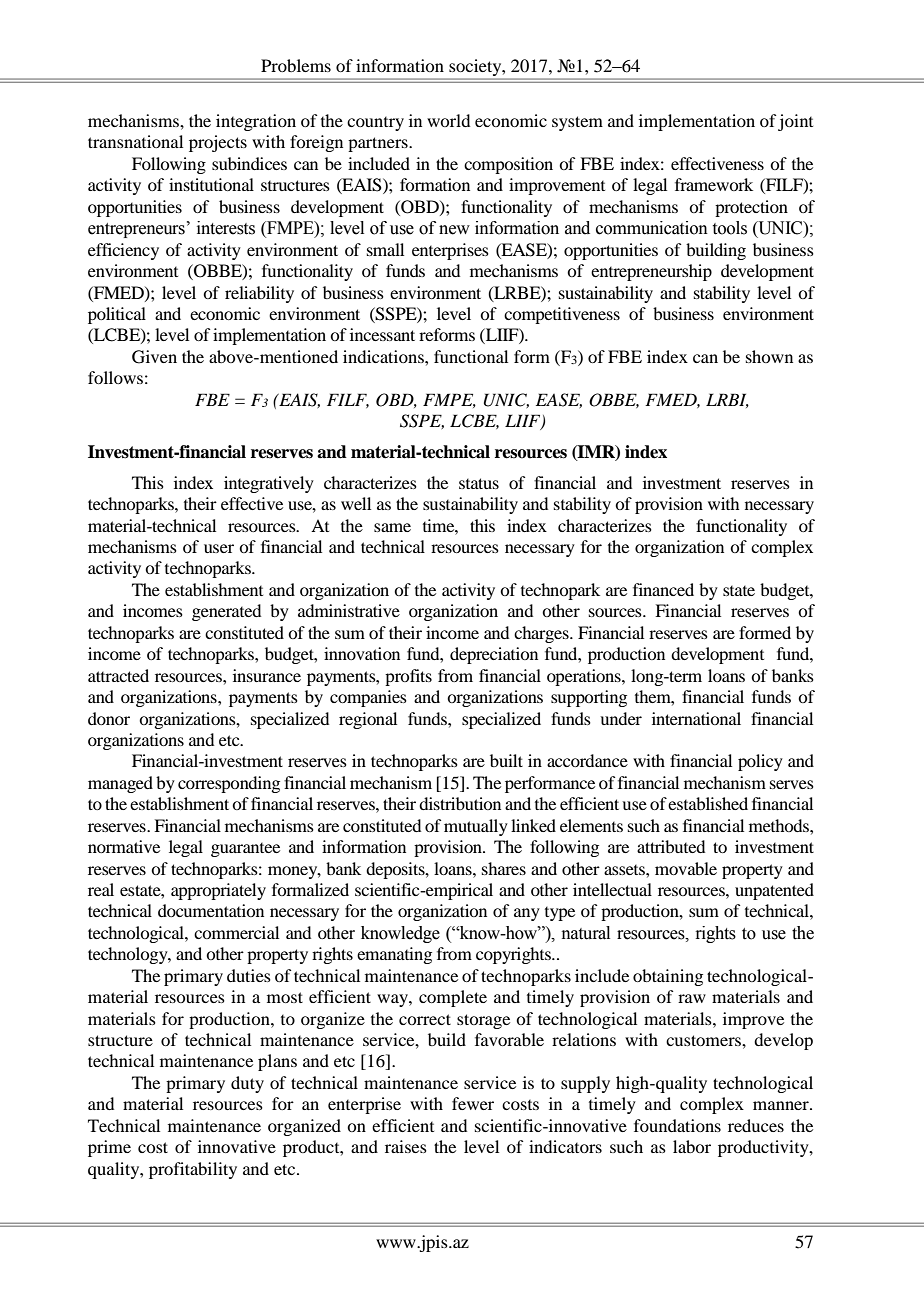  Describe the element at coordinates (229, 784) in the document. I see `corresponding` at that location.
